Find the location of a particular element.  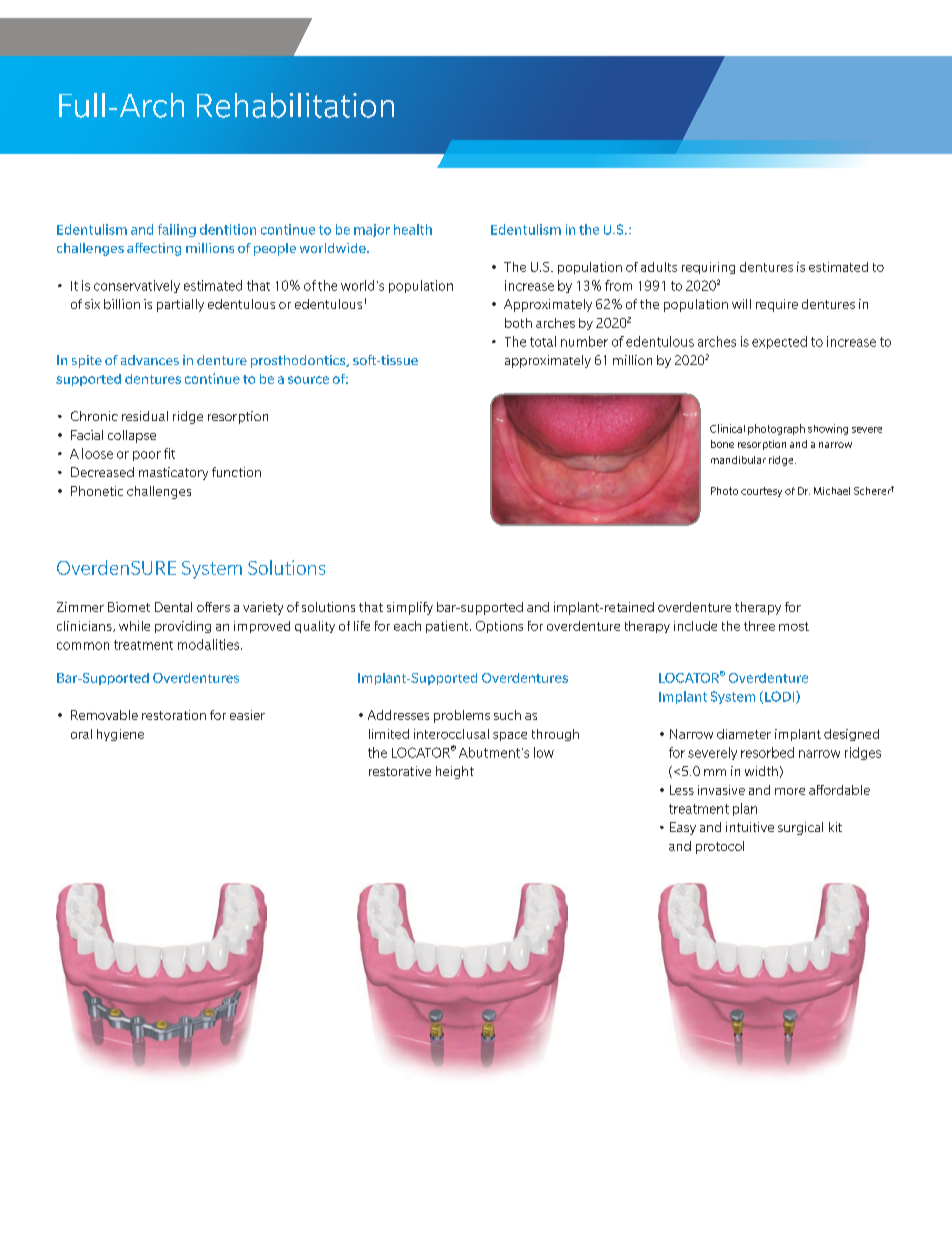

function is located at coordinates (236, 472).
